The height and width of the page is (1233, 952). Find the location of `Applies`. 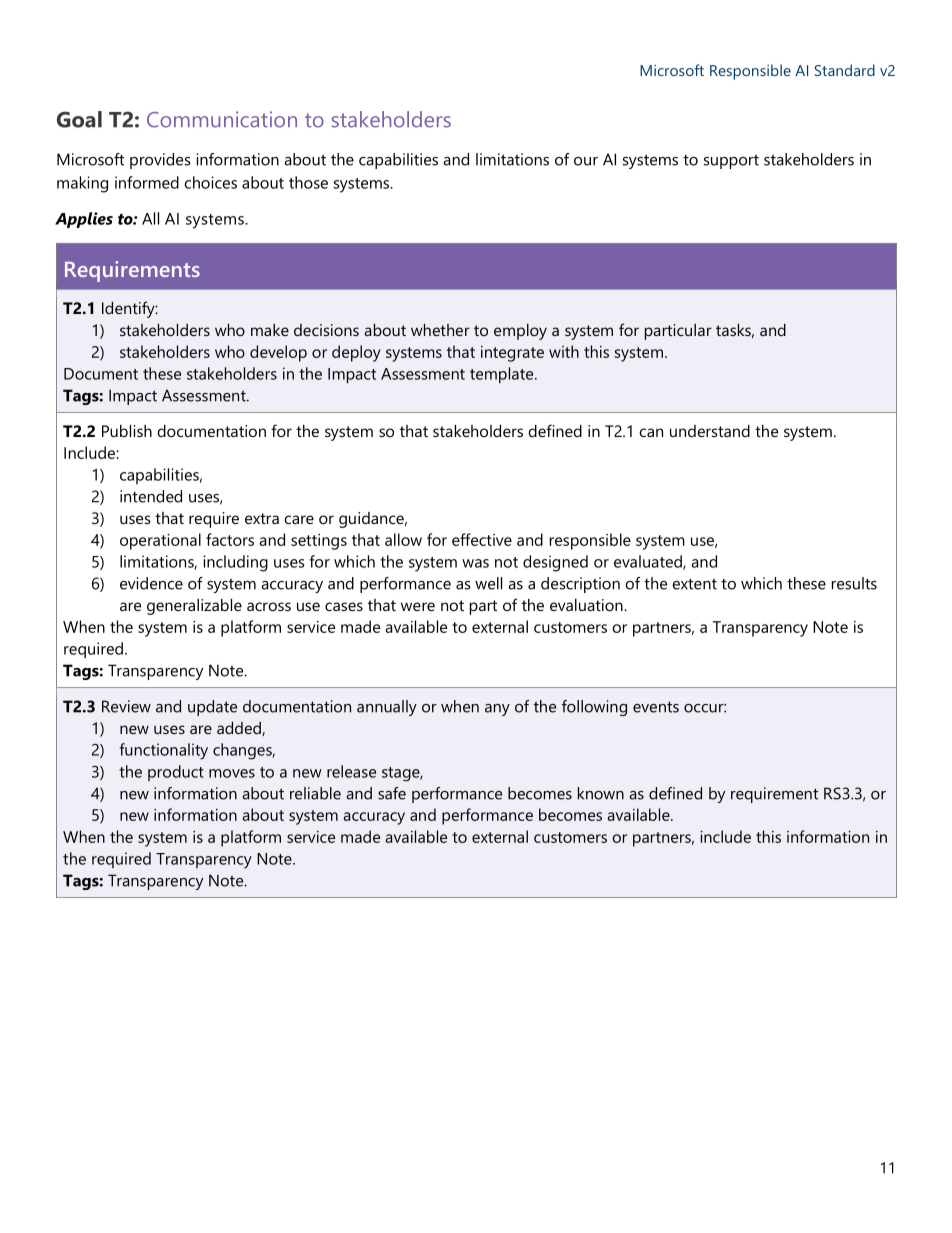

Applies is located at coordinates (84, 220).
